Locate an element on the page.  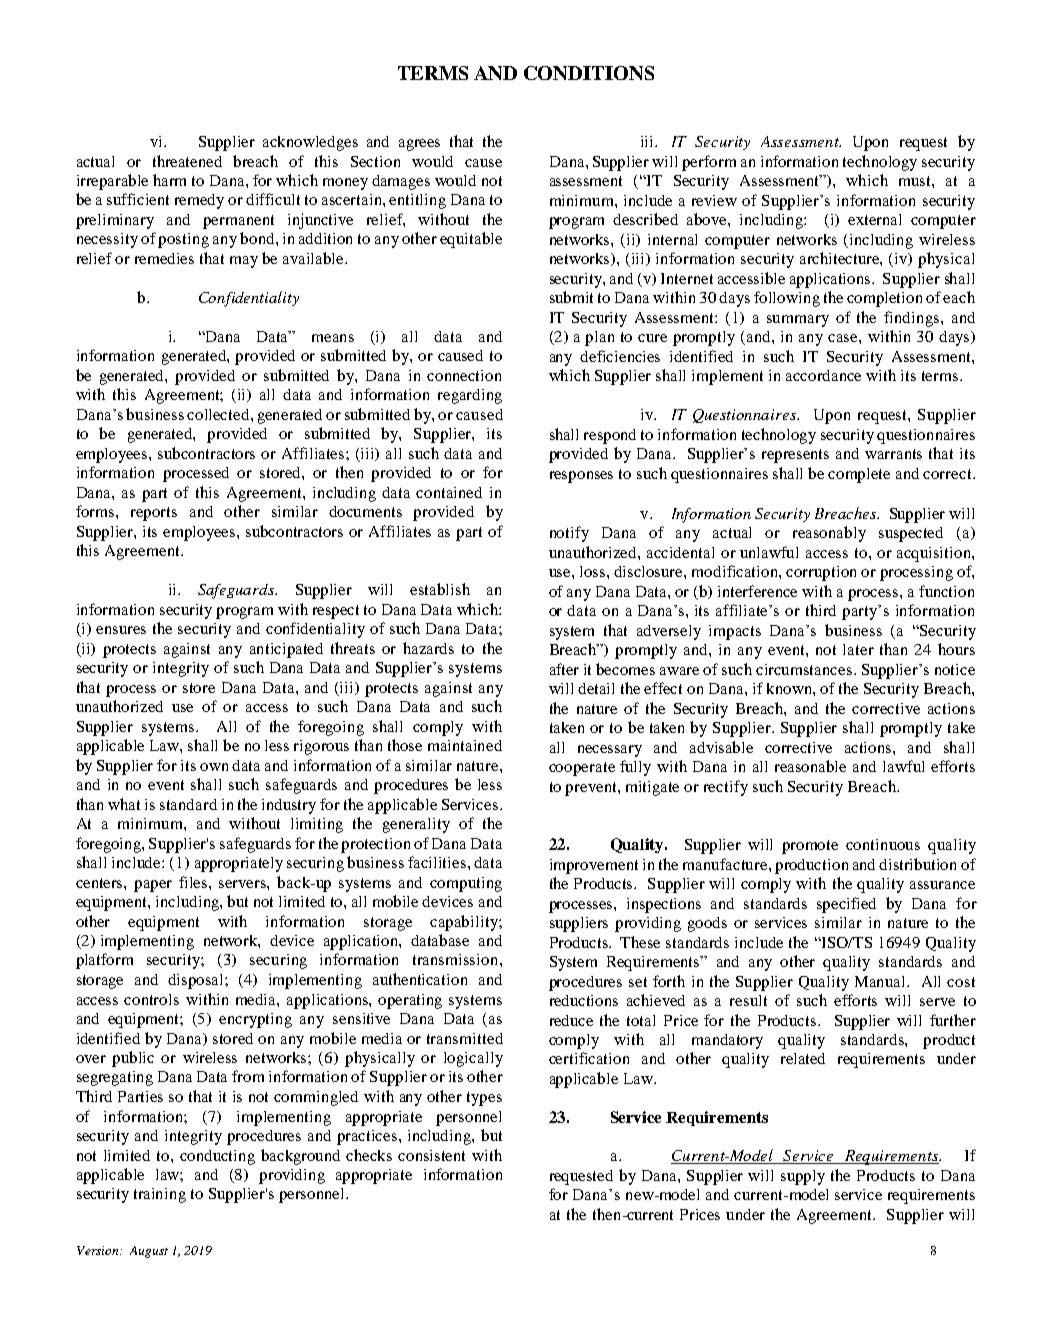
CONDITIONS is located at coordinates (589, 73).
